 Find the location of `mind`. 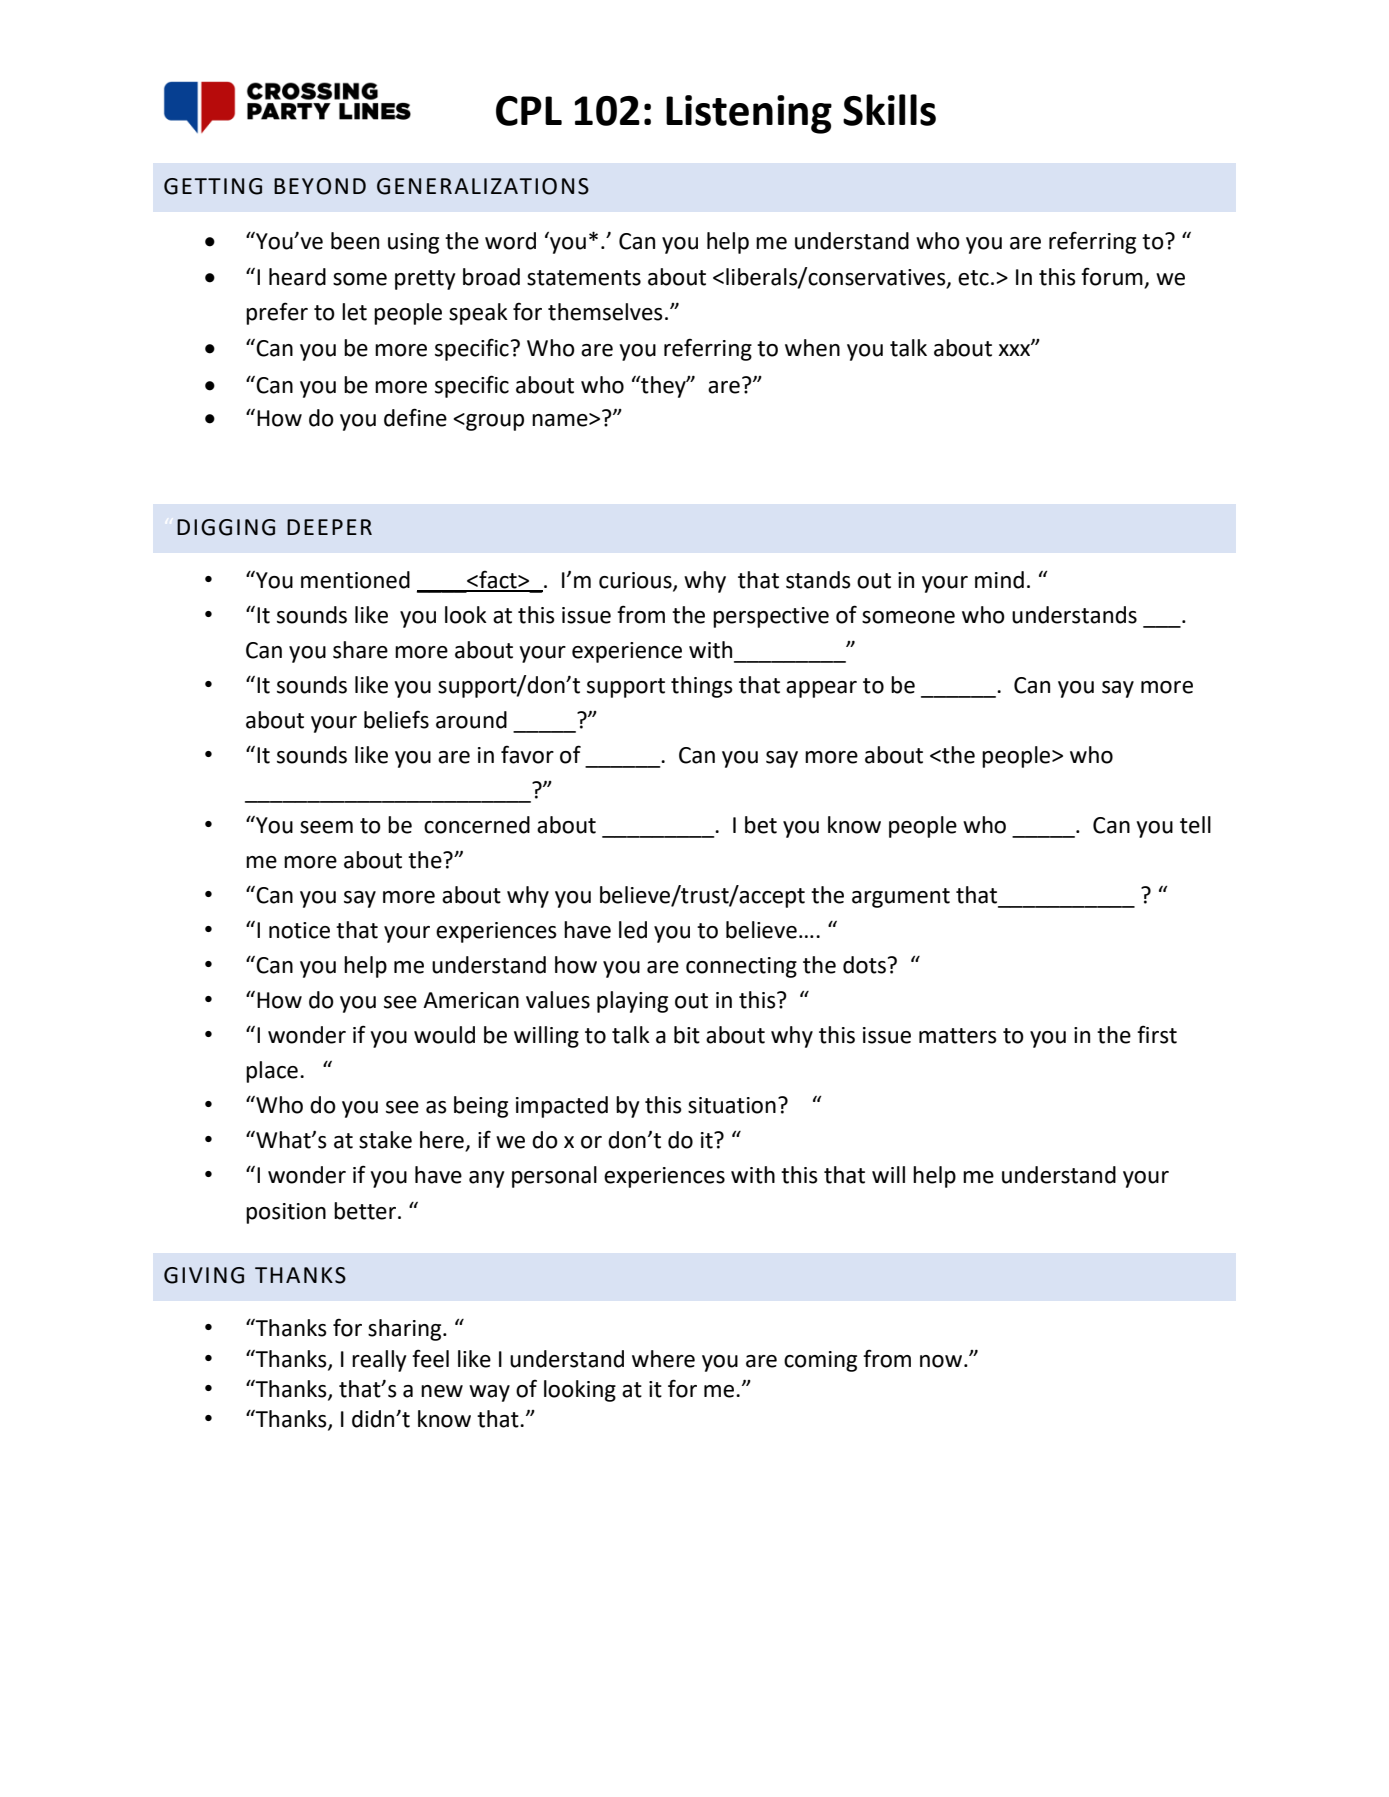

mind is located at coordinates (999, 580).
